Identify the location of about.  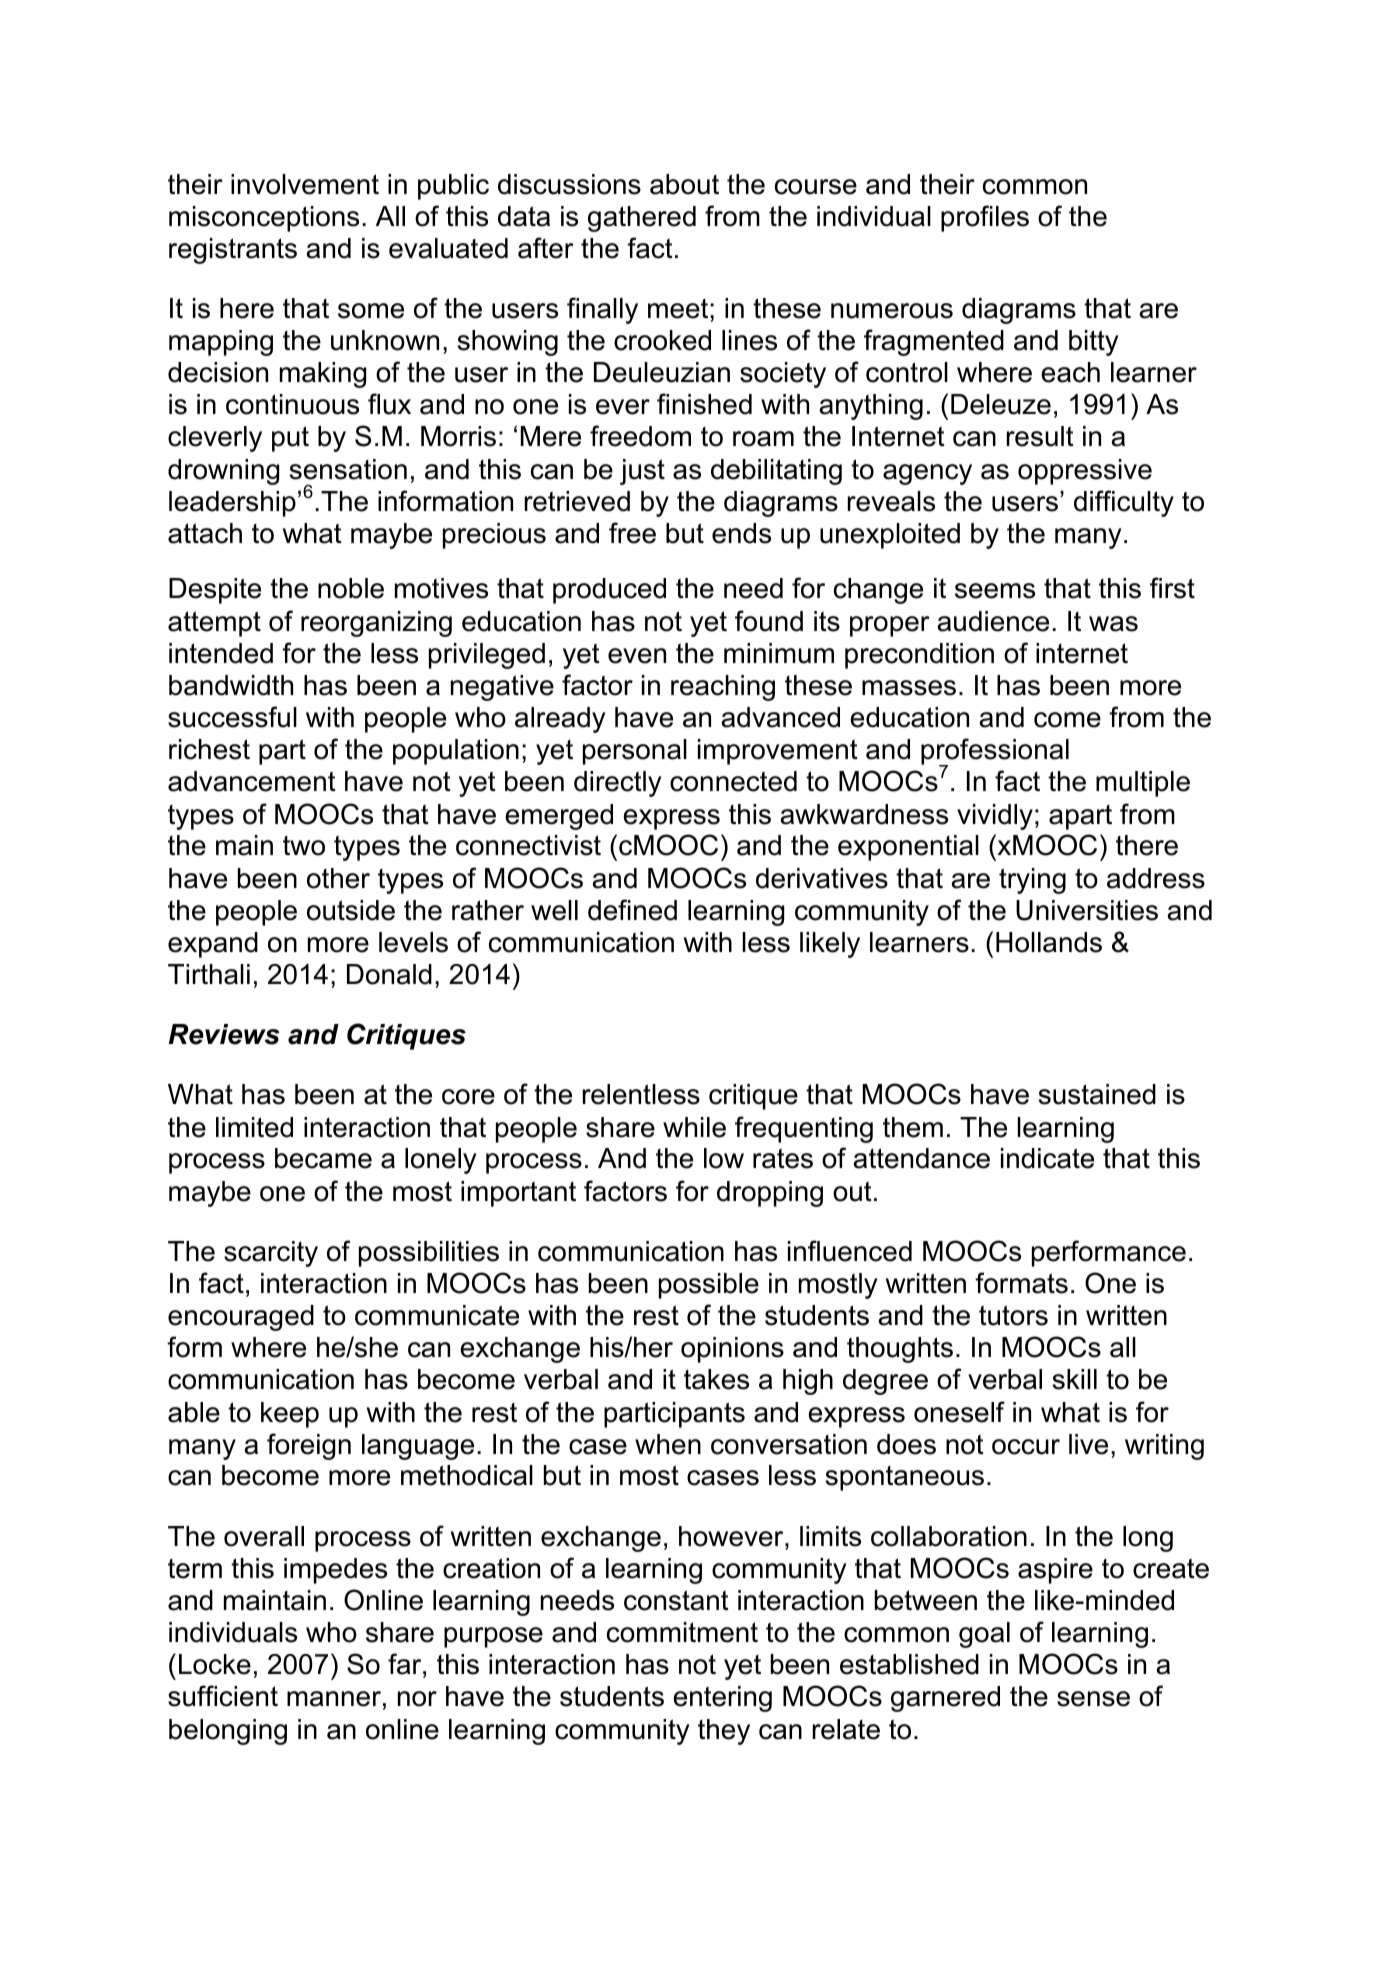
(684, 184).
